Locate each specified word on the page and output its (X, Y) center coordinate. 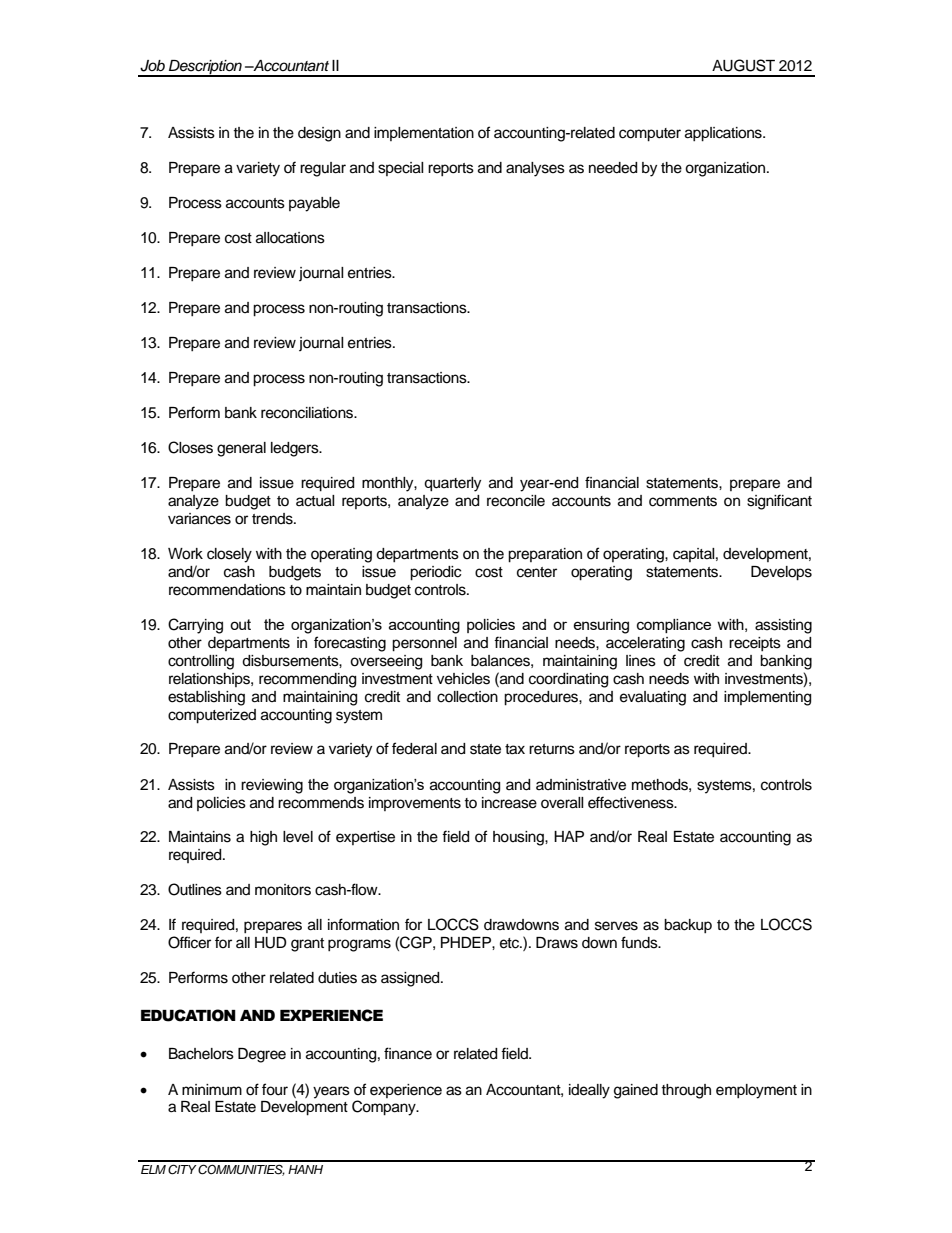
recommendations (227, 590)
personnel (424, 644)
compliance (674, 626)
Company (385, 1108)
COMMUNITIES (240, 1170)
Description (205, 68)
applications (724, 134)
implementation (424, 134)
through (686, 1091)
